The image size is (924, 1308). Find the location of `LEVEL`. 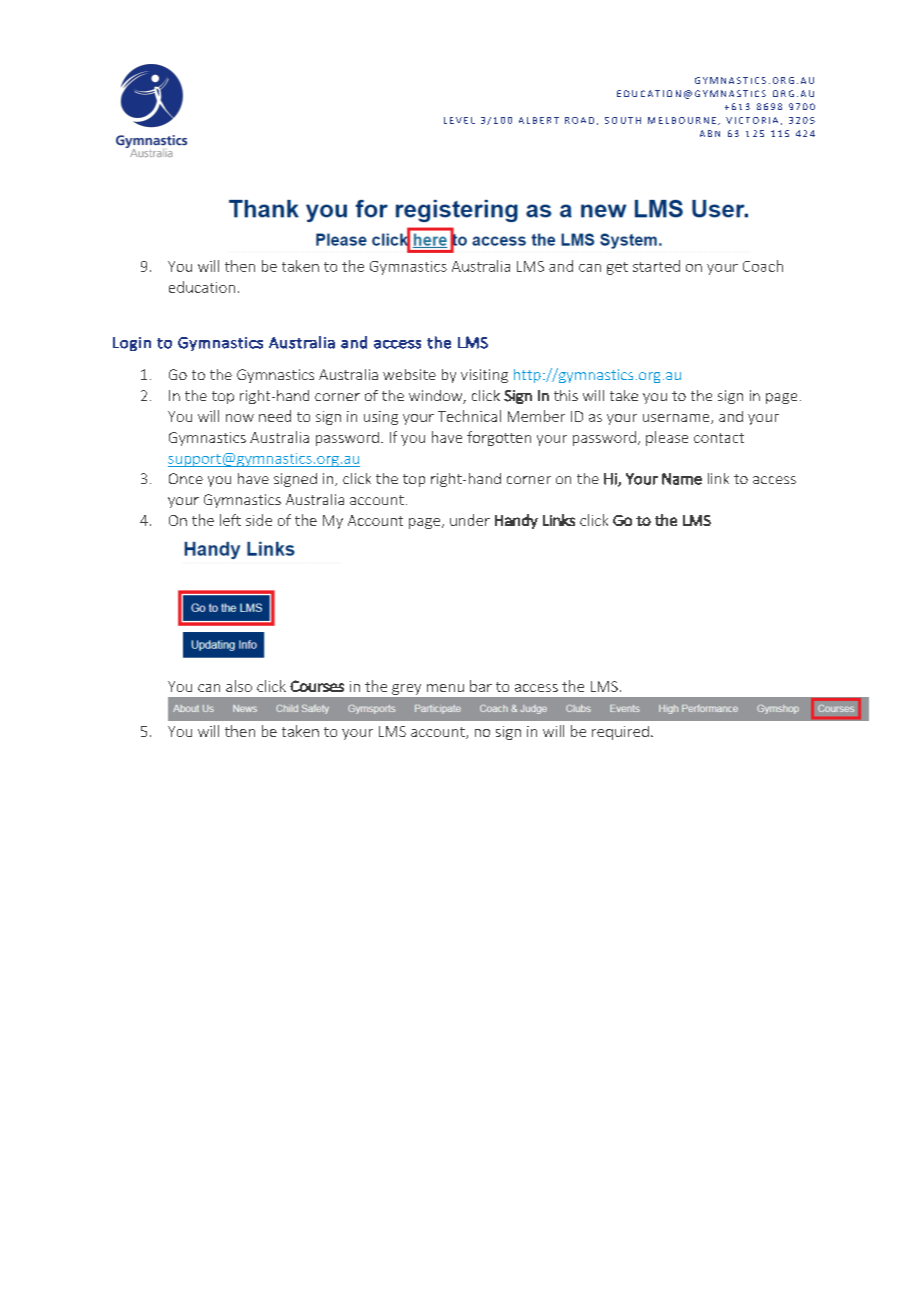

LEVEL is located at coordinates (459, 120).
